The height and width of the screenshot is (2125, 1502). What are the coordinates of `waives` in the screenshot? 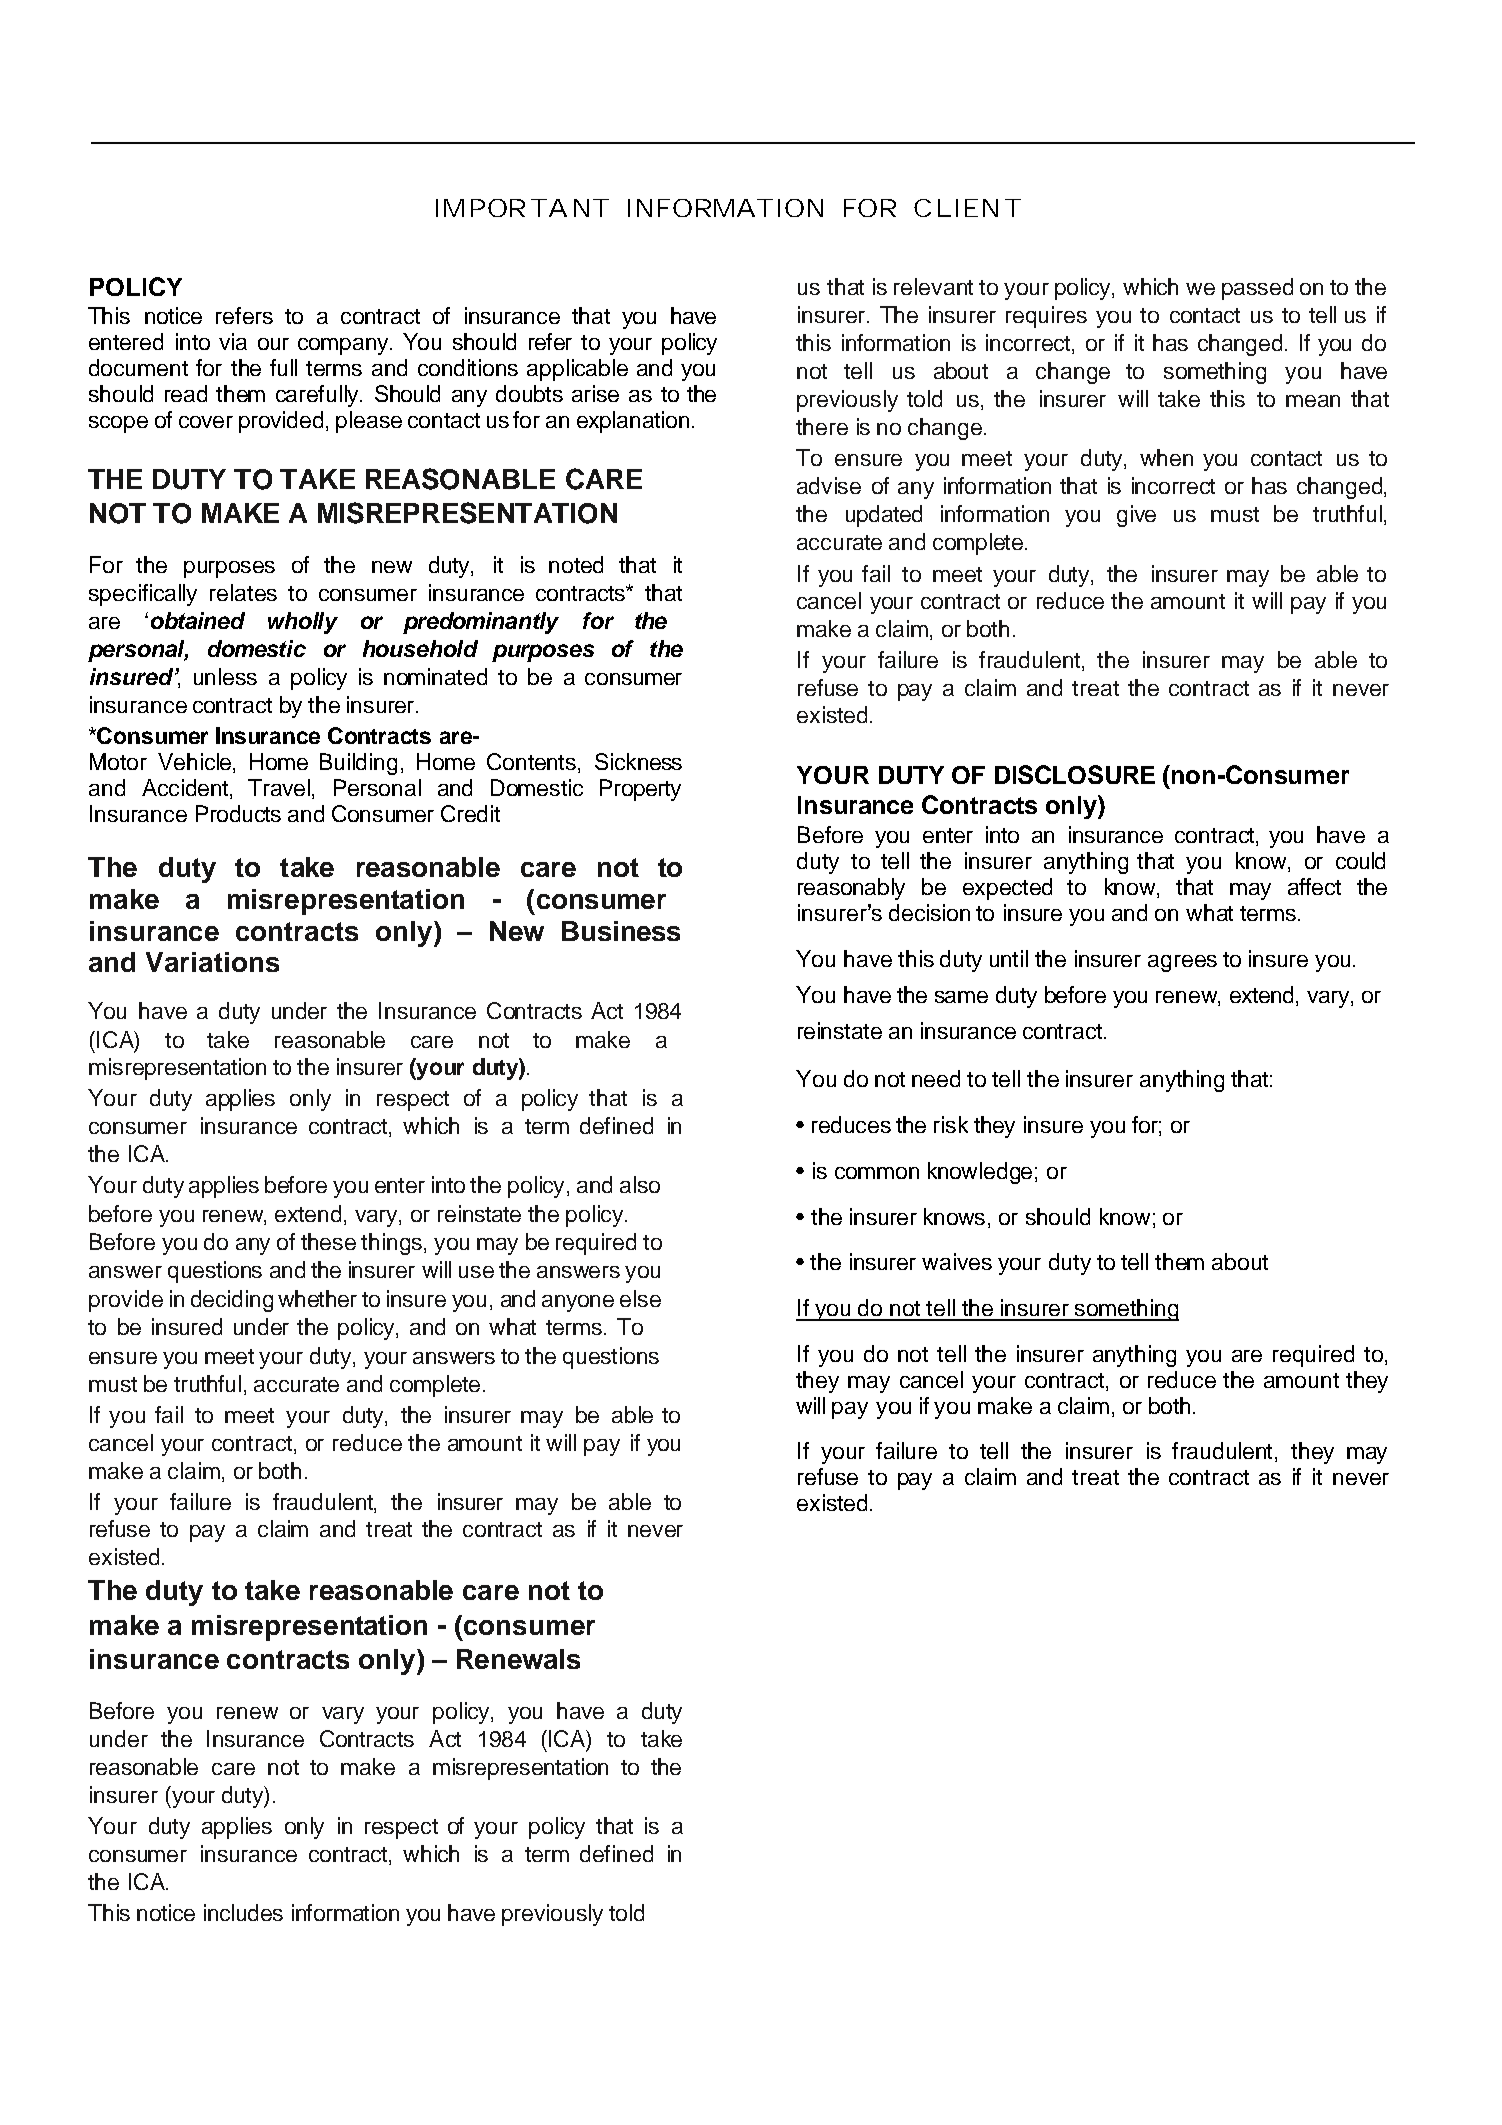 It's located at (957, 1261).
